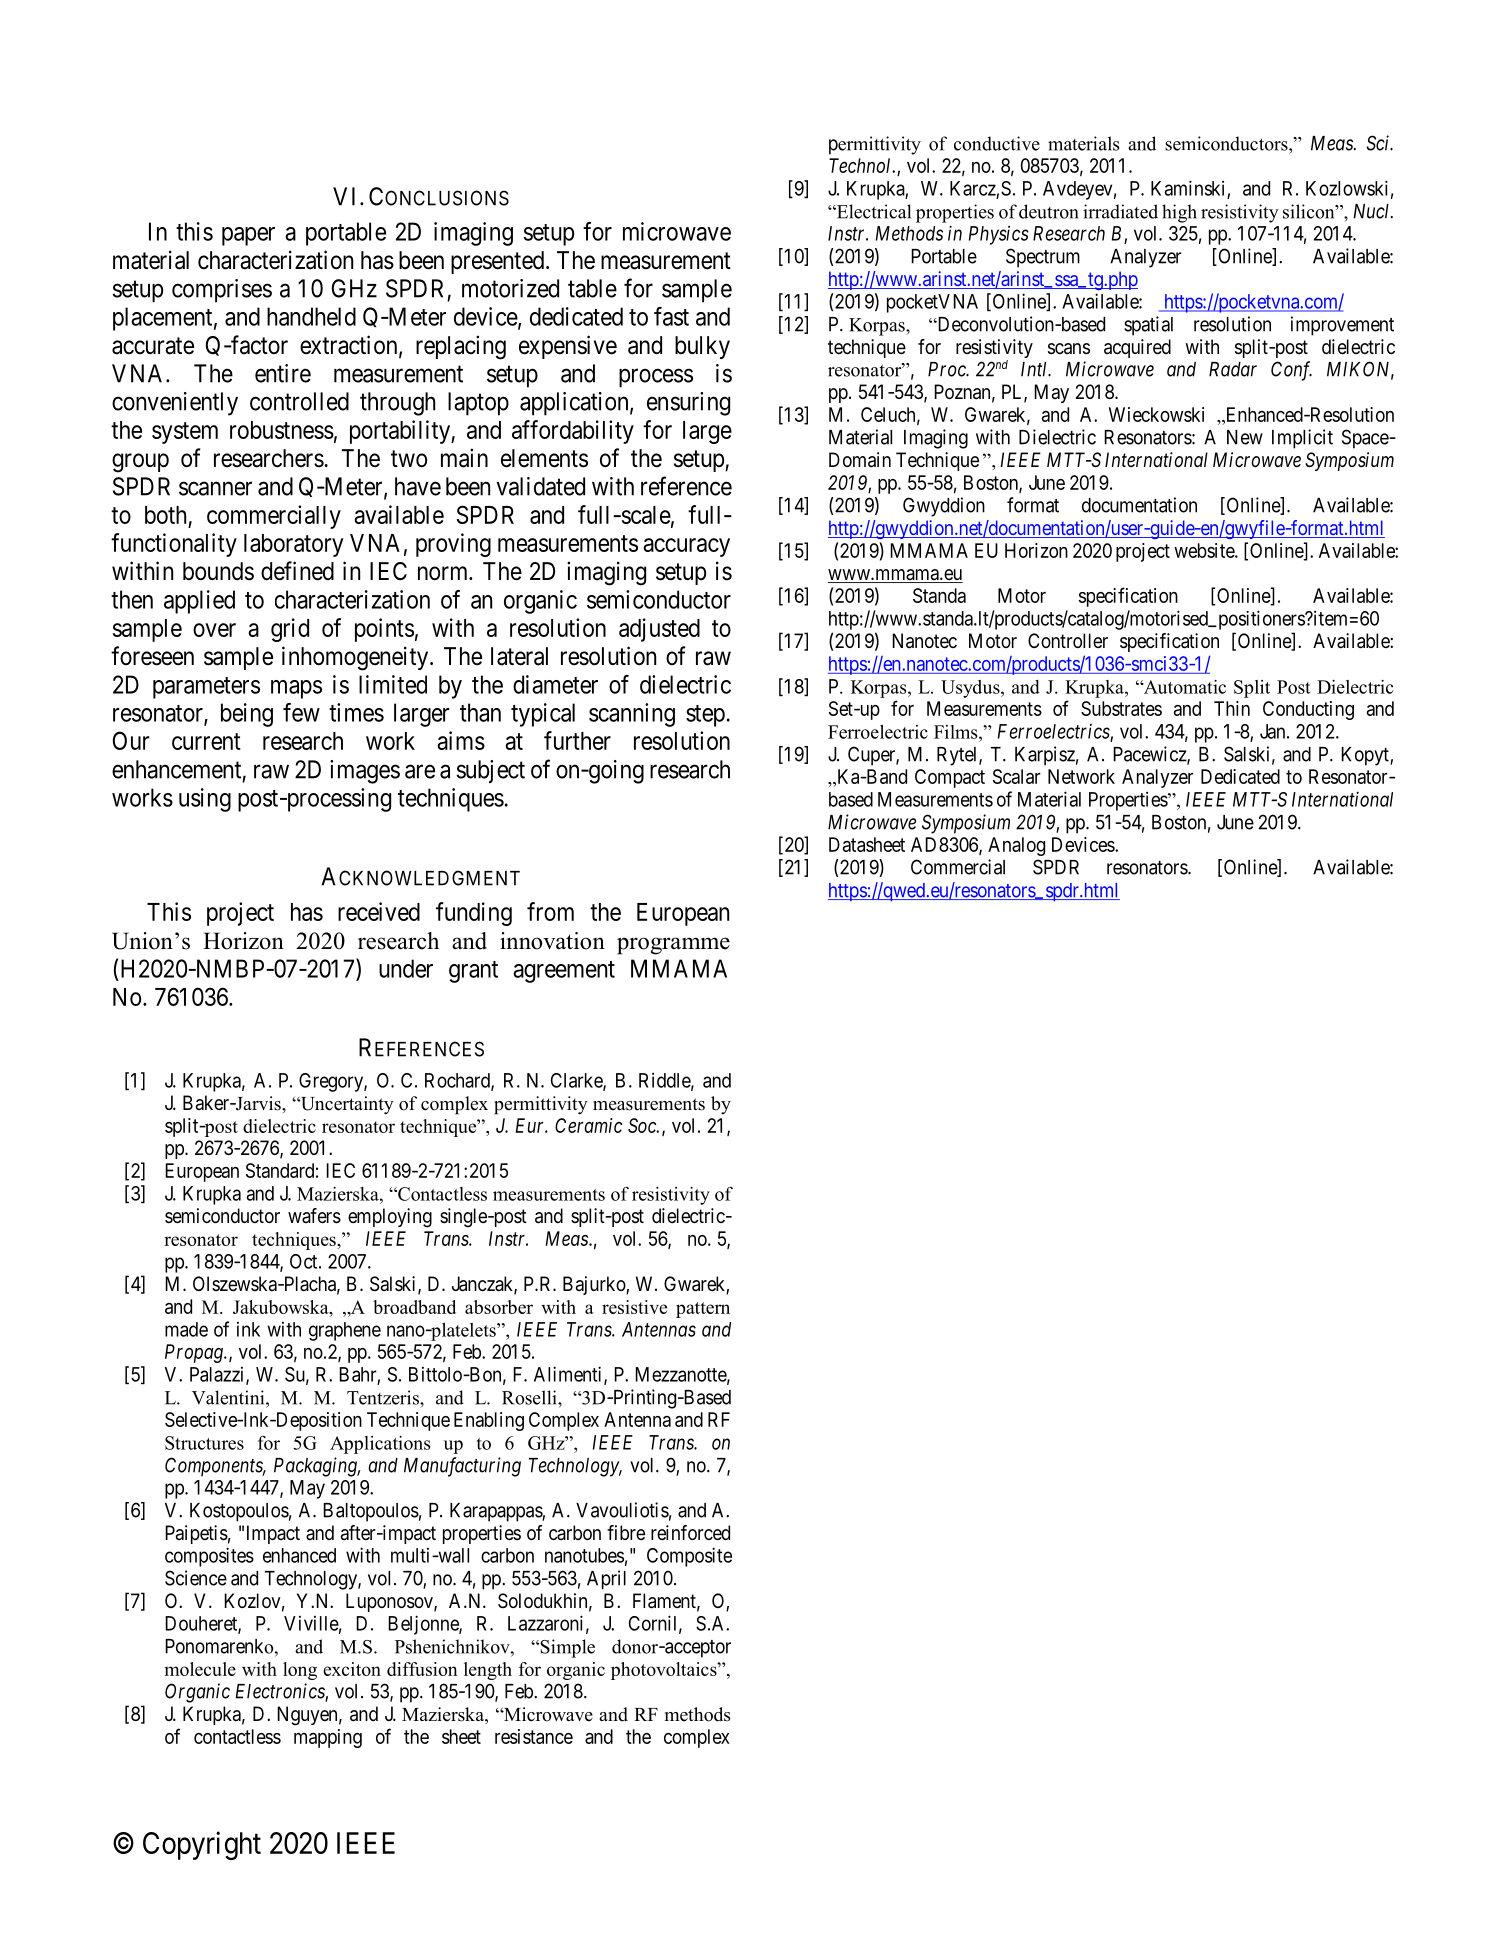 The height and width of the page is (1948, 1506). I want to click on accuracy, so click(686, 547).
